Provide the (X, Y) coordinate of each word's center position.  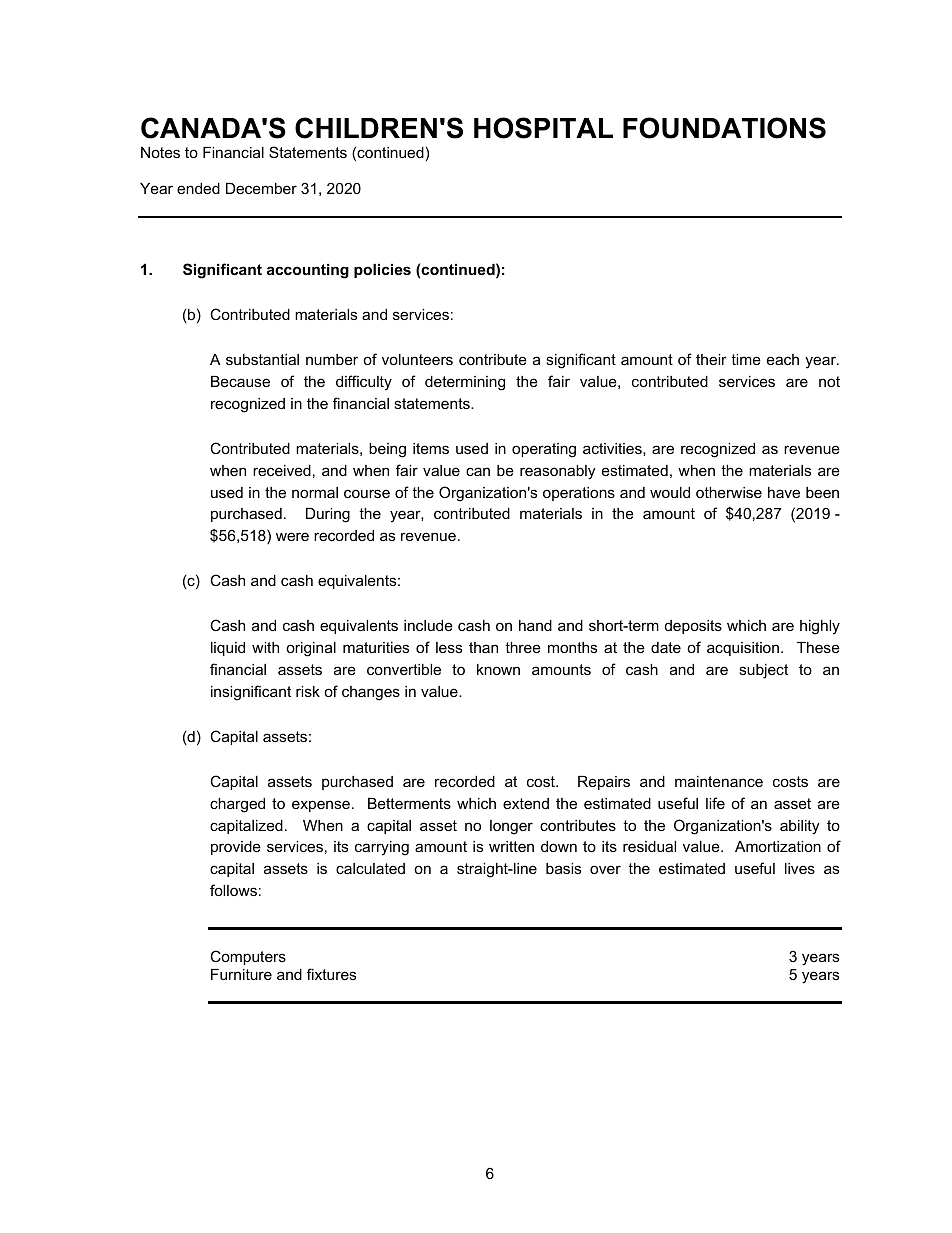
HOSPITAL (543, 128)
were (292, 536)
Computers (248, 957)
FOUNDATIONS (724, 128)
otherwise (729, 492)
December (261, 188)
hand (535, 625)
